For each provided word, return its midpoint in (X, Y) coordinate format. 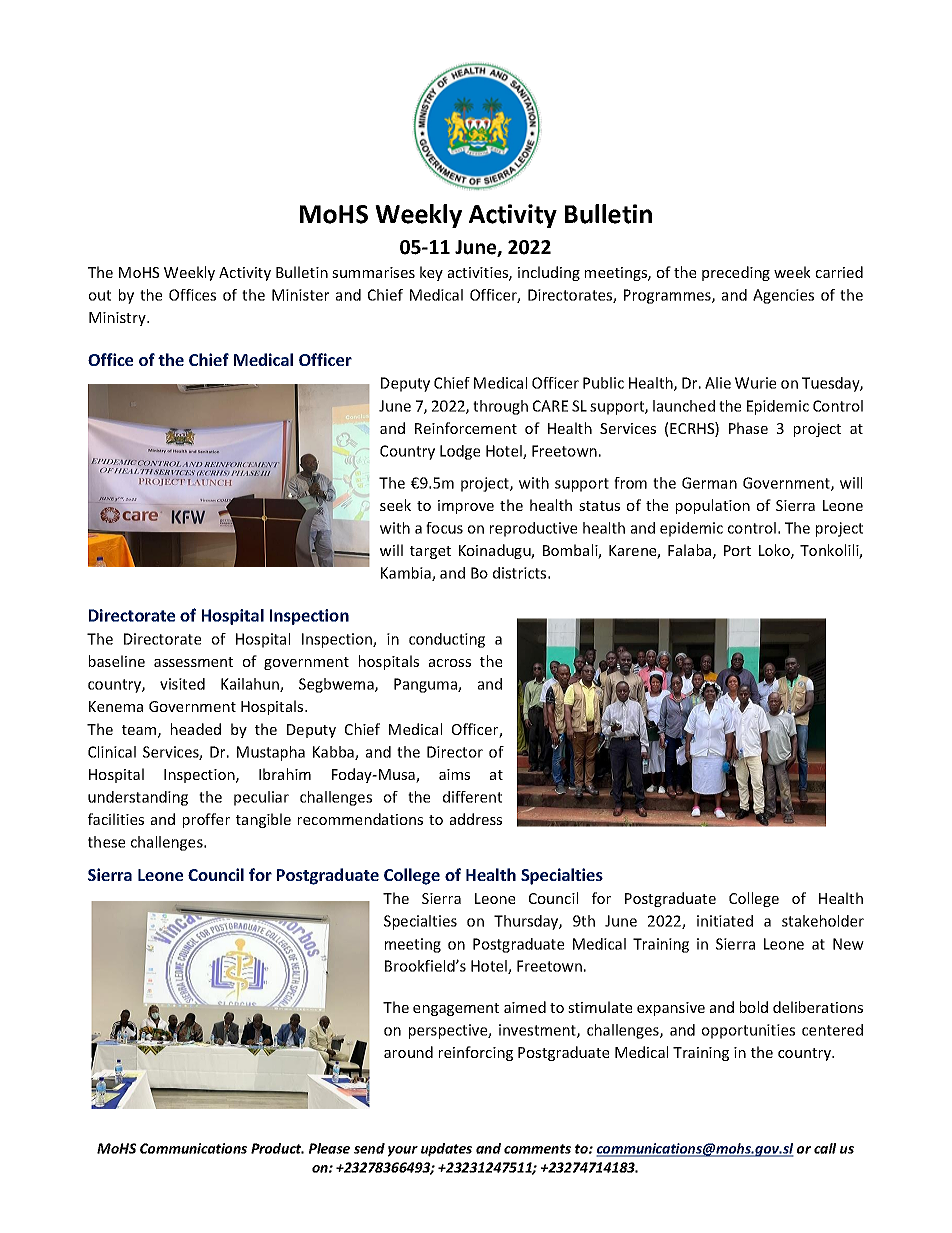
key (431, 273)
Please (329, 1148)
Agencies (783, 296)
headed (196, 729)
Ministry (118, 319)
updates (446, 1150)
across (450, 663)
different (472, 797)
